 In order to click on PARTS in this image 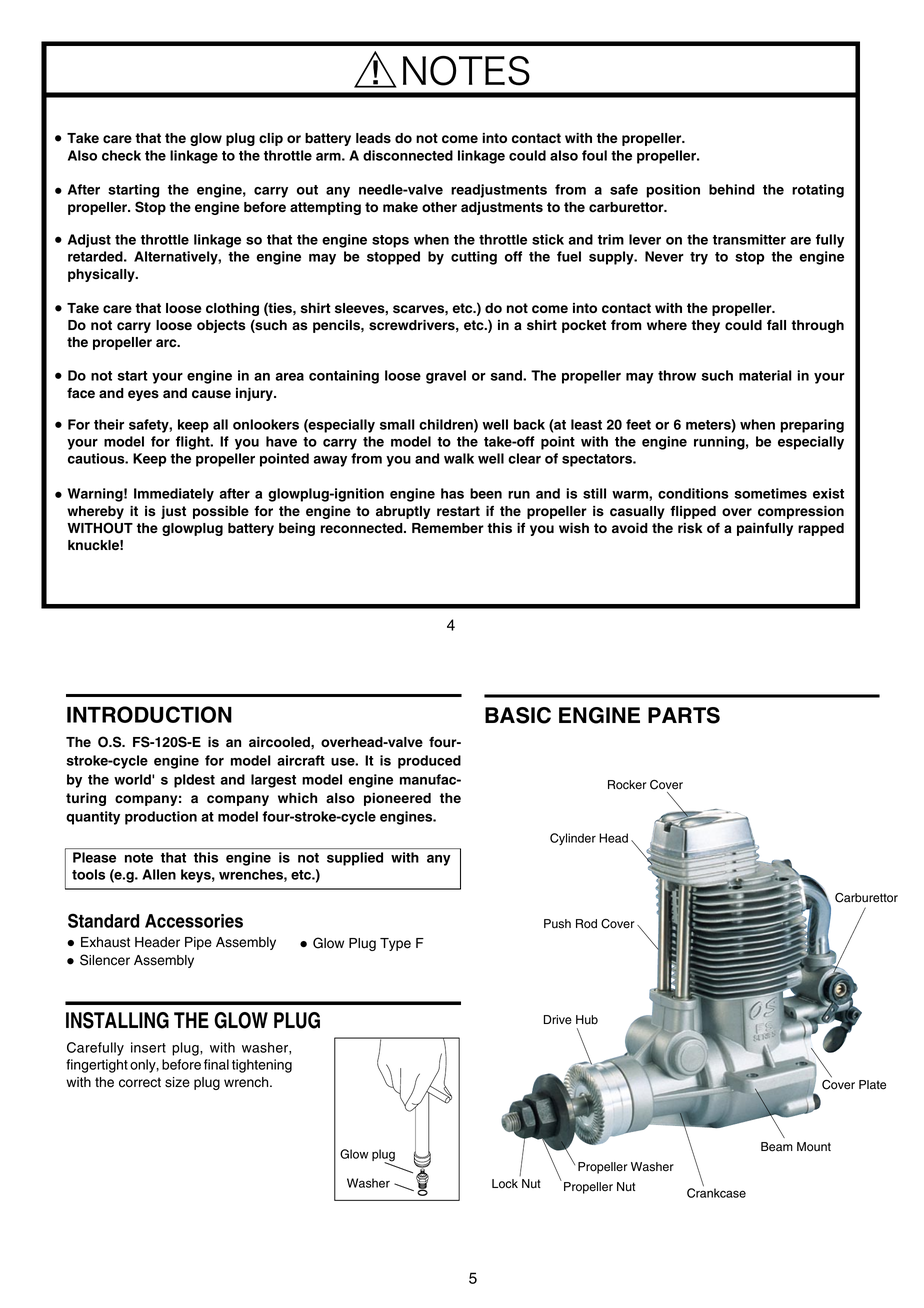, I will do `click(684, 715)`.
